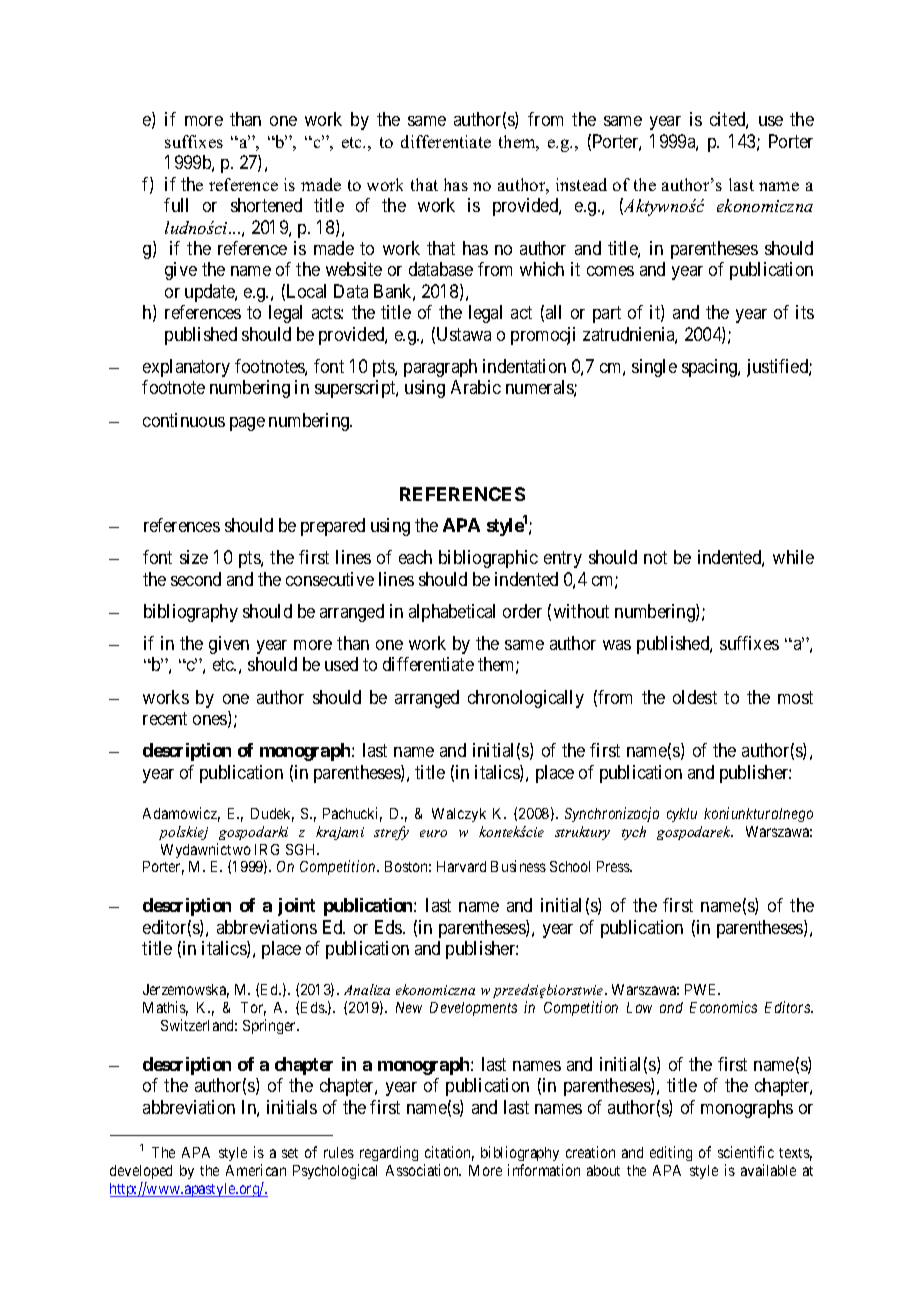 The width and height of the screenshot is (924, 1308). What do you see at coordinates (793, 557) in the screenshot?
I see `while` at bounding box center [793, 557].
